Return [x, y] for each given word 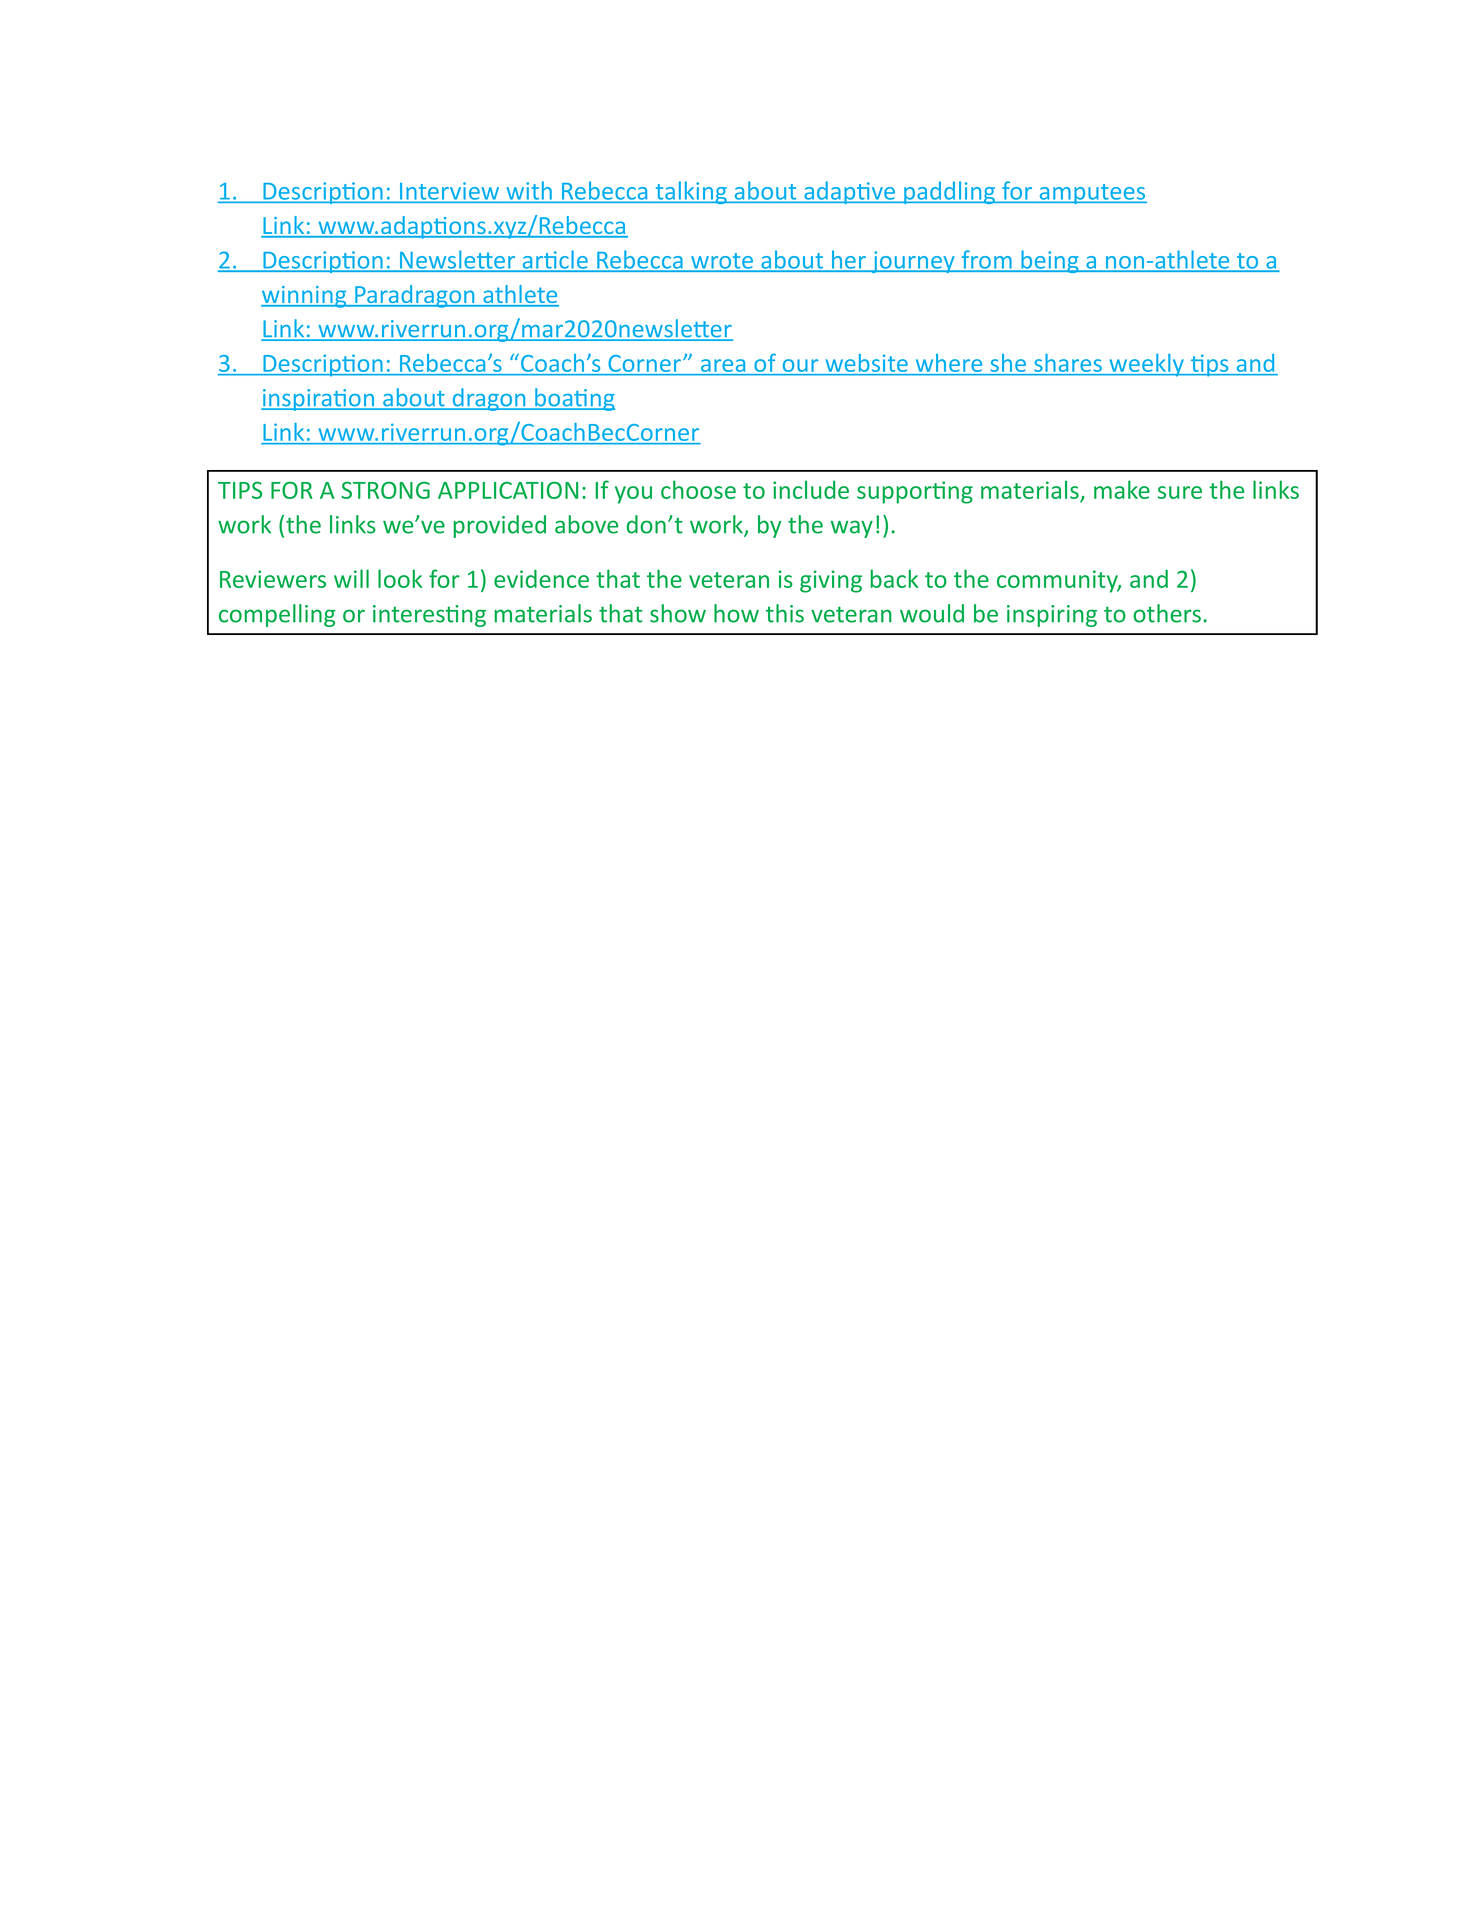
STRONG [385, 490]
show [678, 613]
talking [691, 192]
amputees [1092, 194]
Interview [449, 191]
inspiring [1052, 616]
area [723, 367]
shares [1068, 364]
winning [305, 297]
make [1122, 489]
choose [698, 489]
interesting [429, 616]
